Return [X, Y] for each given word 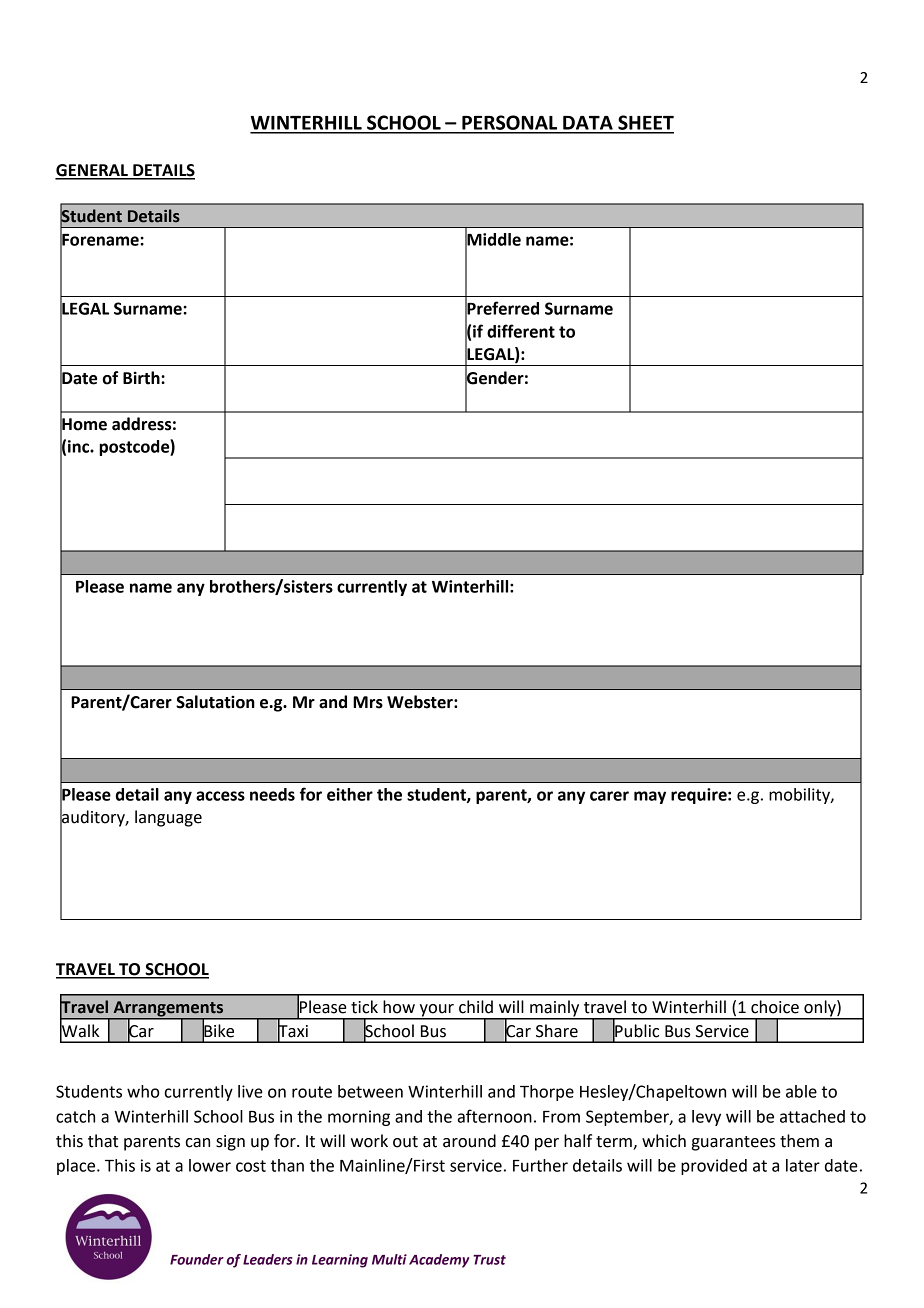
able [801, 1091]
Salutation [215, 702]
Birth [142, 378]
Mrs [368, 702]
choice [775, 1007]
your [436, 1011]
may [650, 797]
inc [79, 446]
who [143, 1091]
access [220, 796]
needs [272, 794]
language [168, 818]
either [350, 794]
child [476, 1007]
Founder [197, 1259]
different [521, 331]
